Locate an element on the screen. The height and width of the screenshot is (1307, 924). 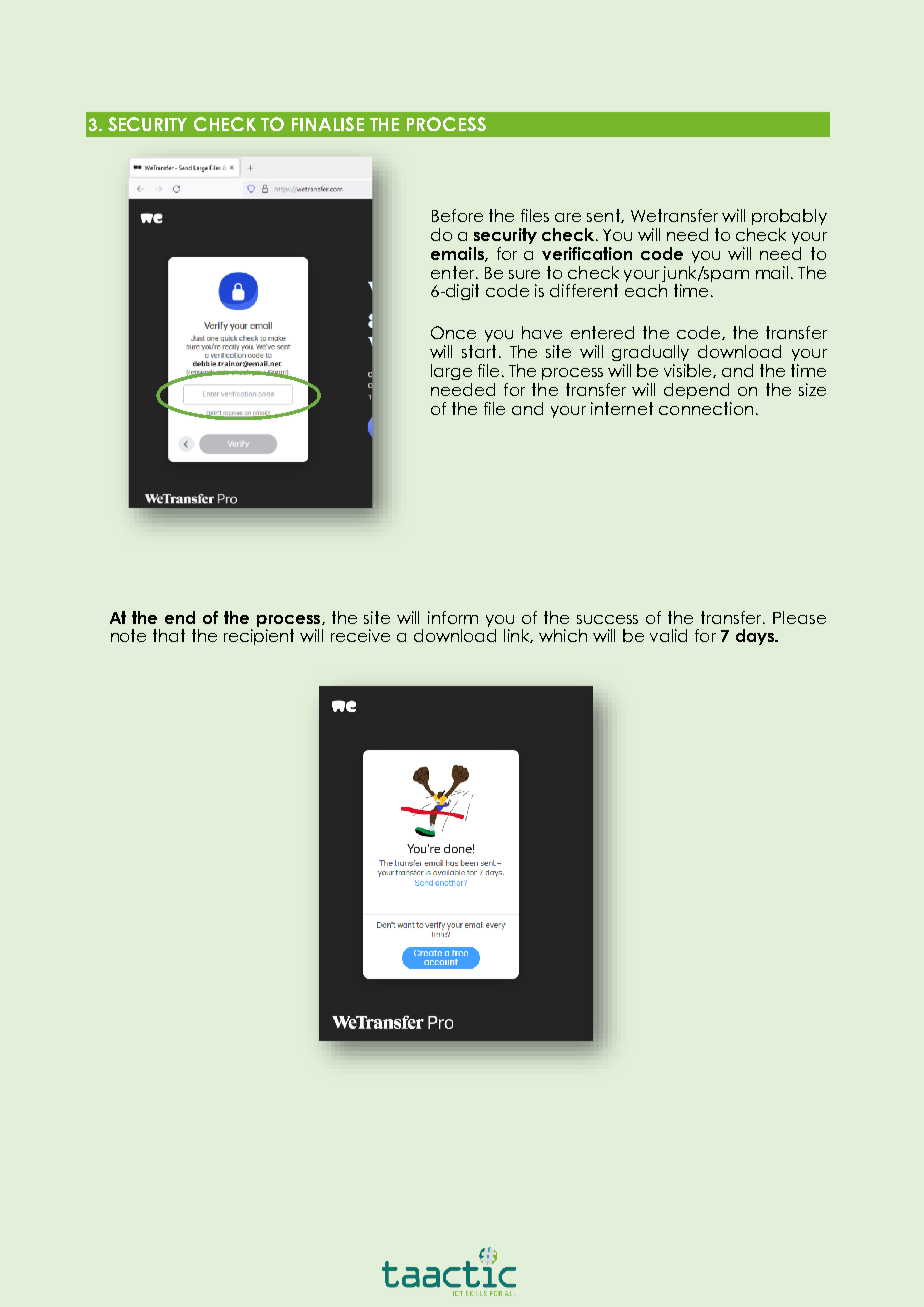
that is located at coordinates (169, 635).
